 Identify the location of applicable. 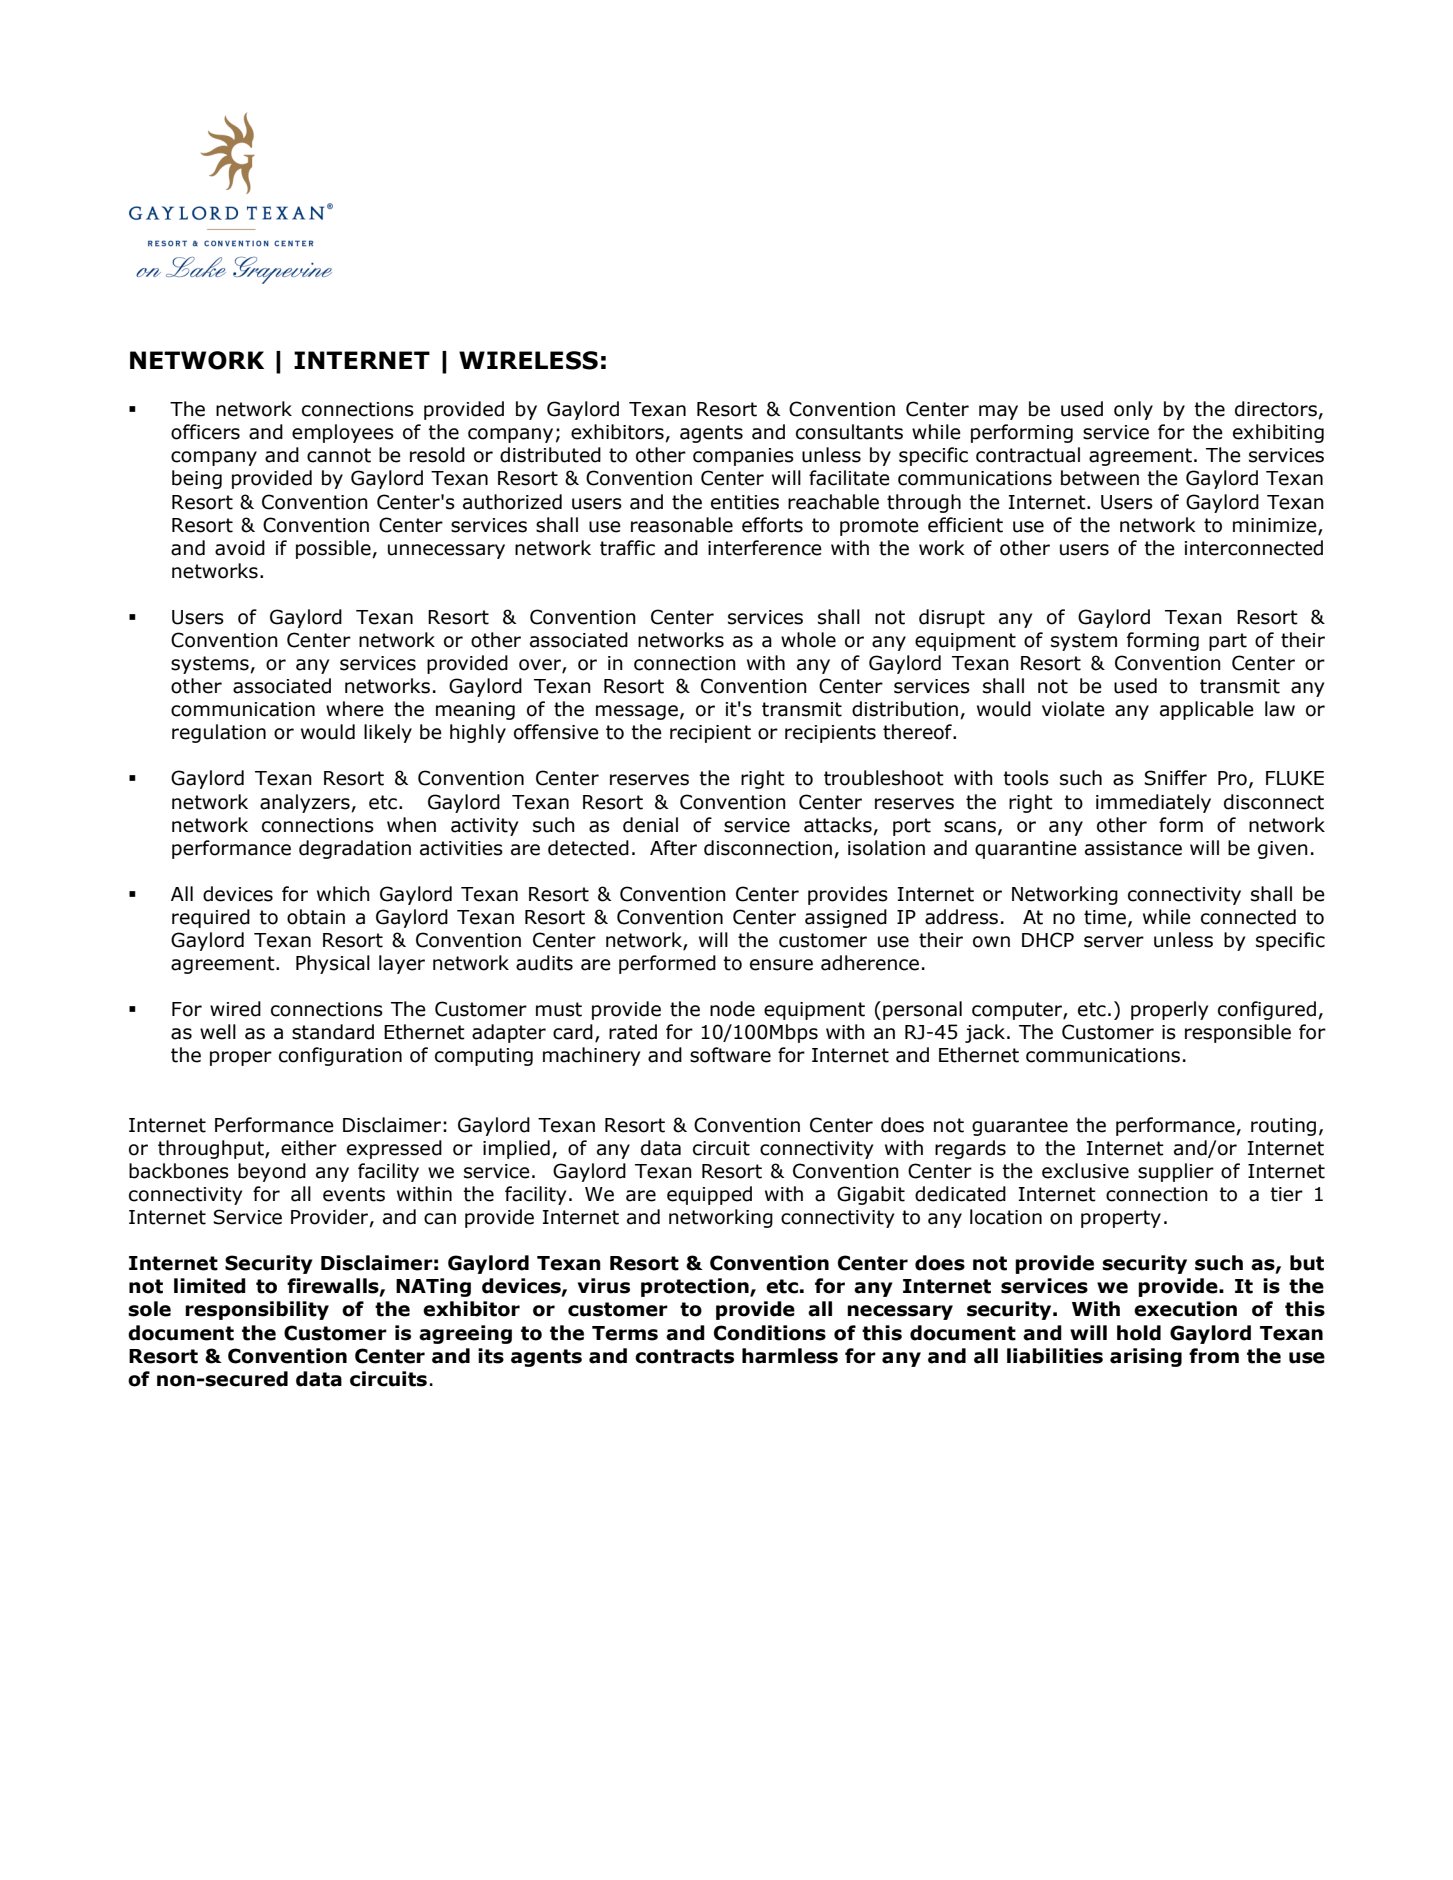
(1207, 710).
